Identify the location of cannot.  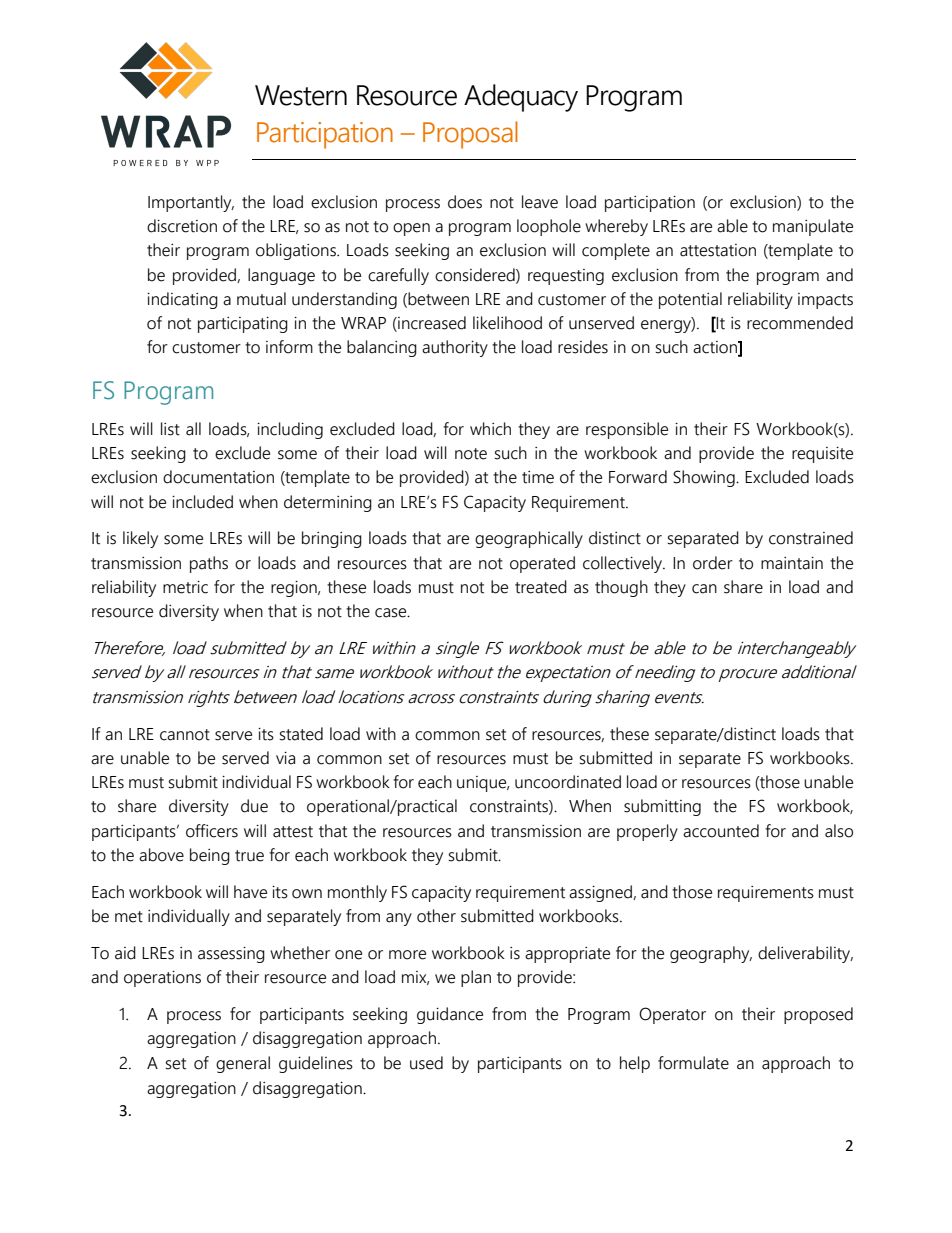
(185, 735).
